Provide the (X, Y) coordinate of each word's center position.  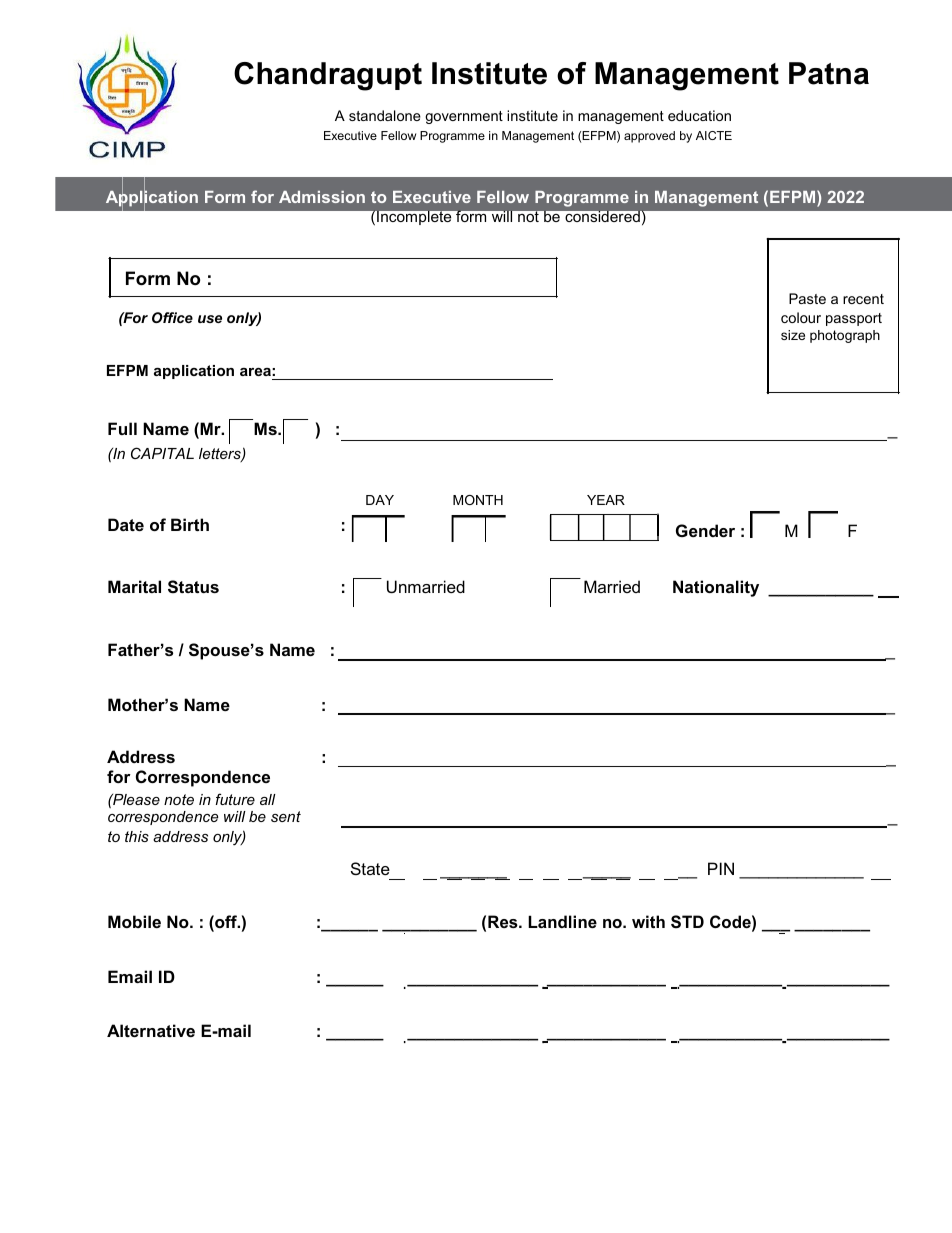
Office (172, 317)
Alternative (151, 1030)
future (235, 799)
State (370, 868)
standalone (385, 115)
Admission (322, 197)
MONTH (478, 500)
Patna (829, 73)
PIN (721, 868)
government (464, 117)
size (793, 335)
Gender (705, 530)
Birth (190, 524)
